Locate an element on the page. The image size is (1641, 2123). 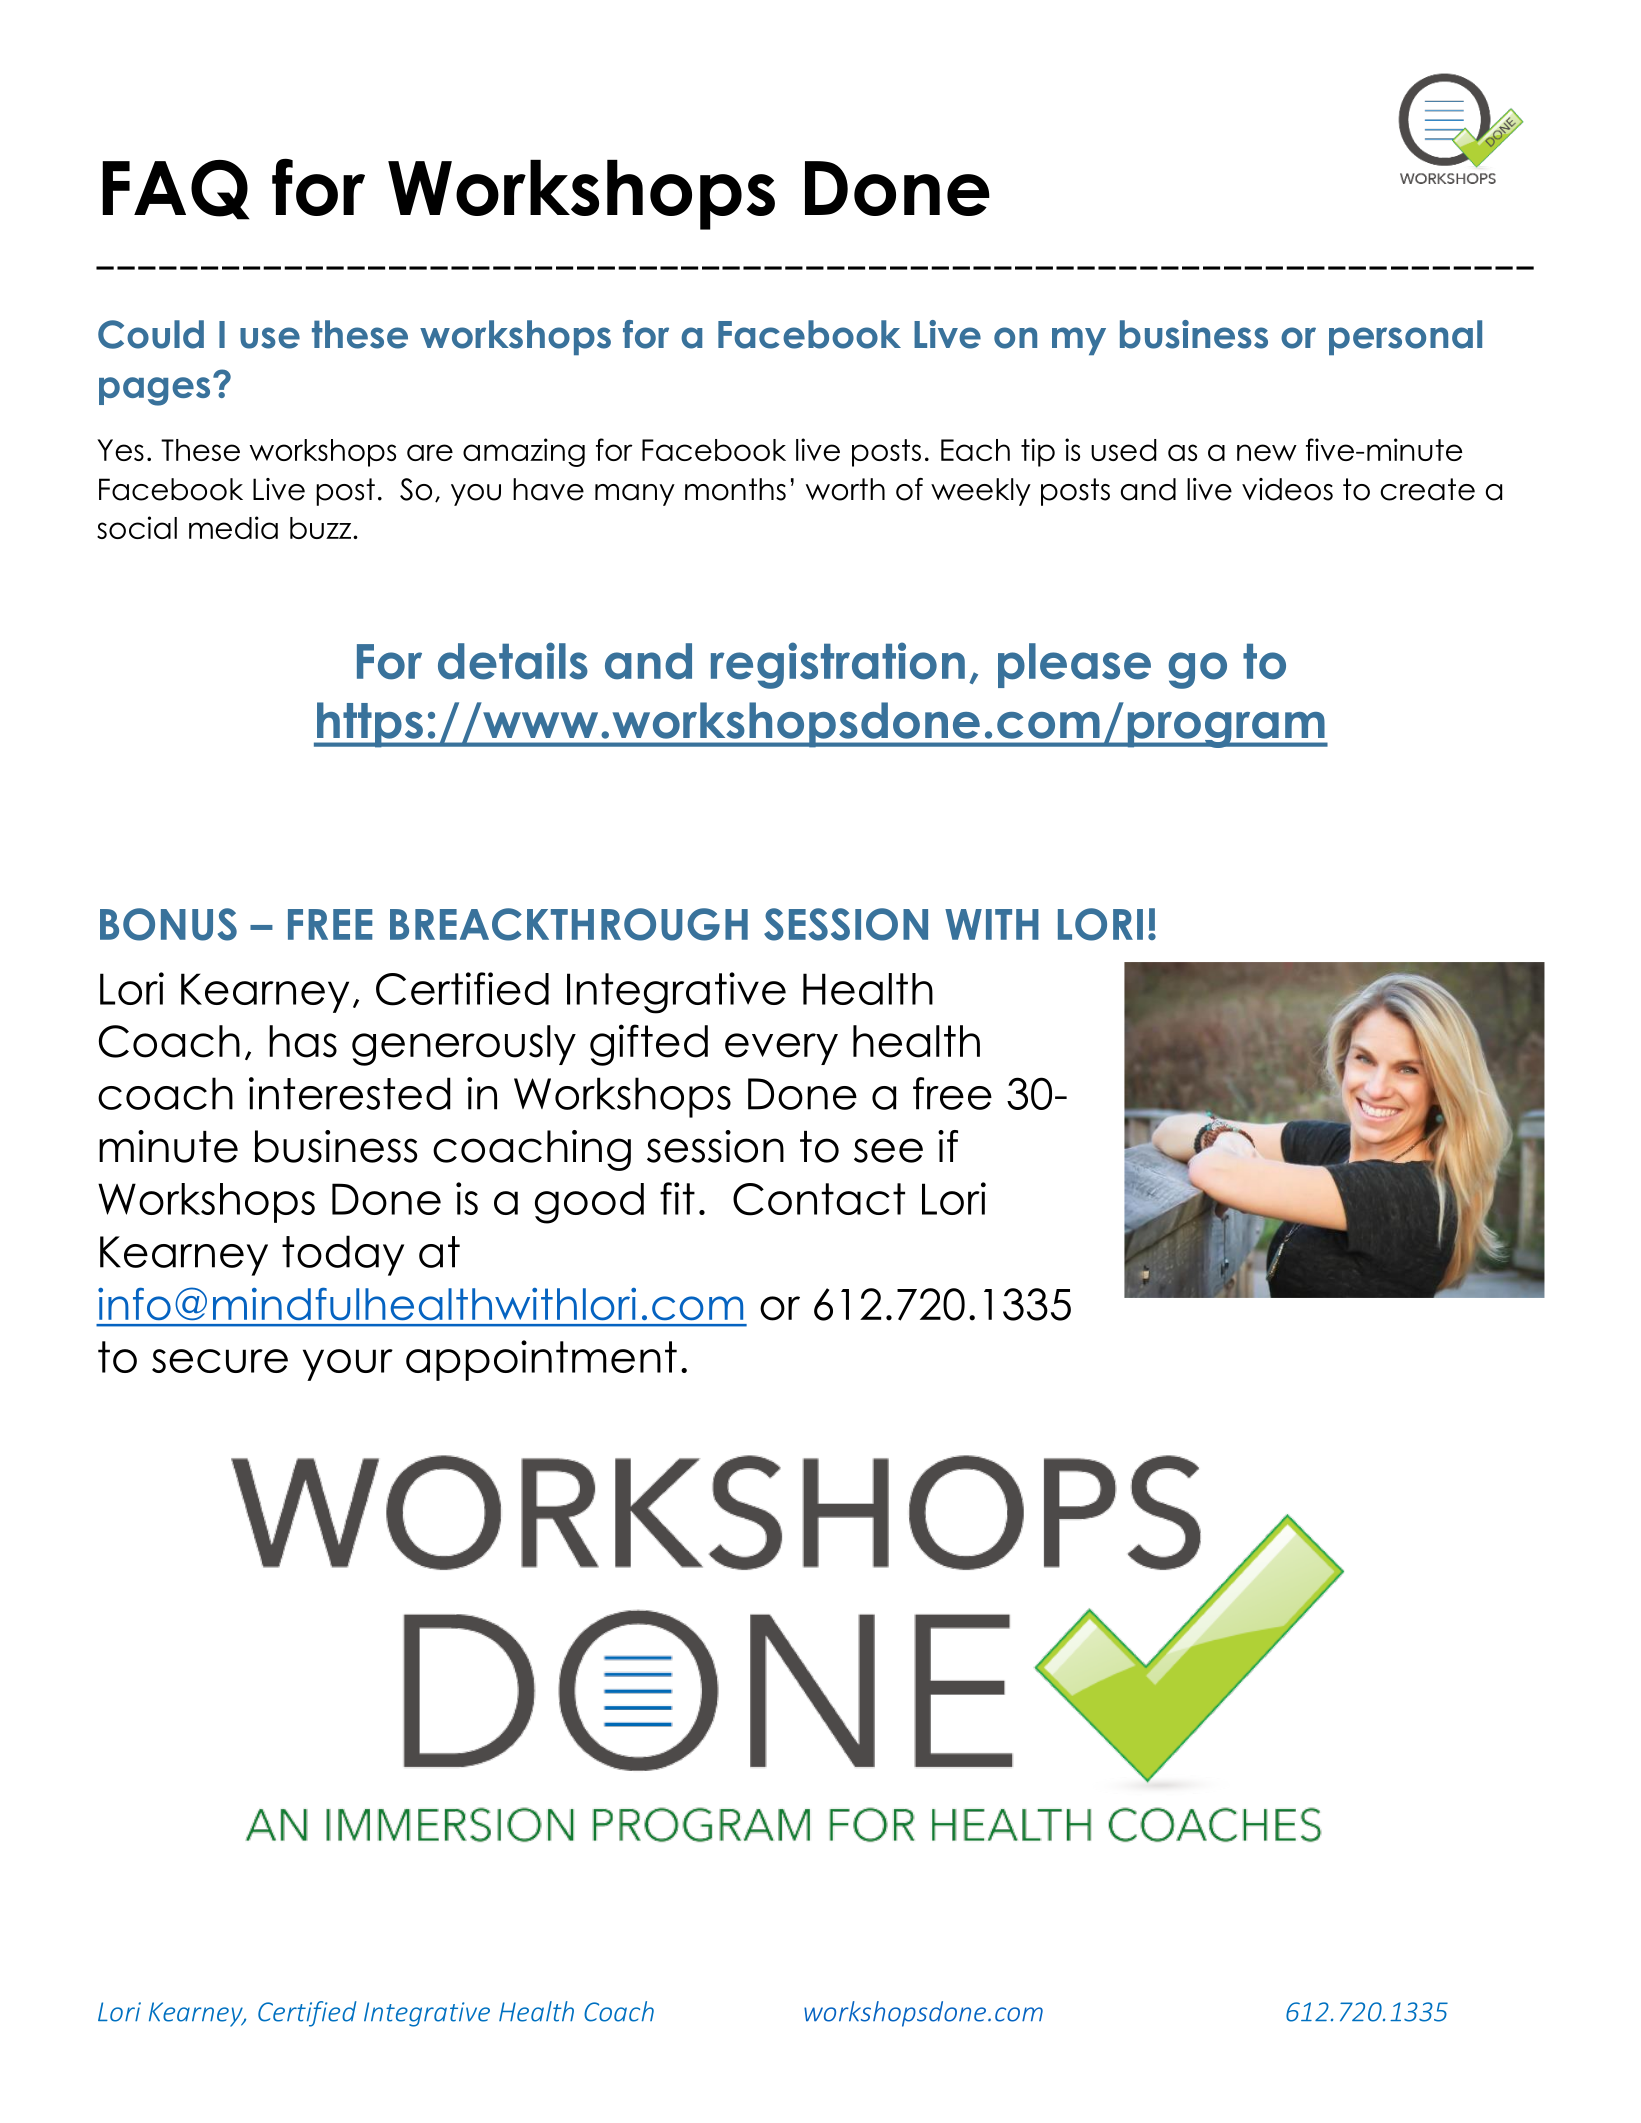
registration is located at coordinates (838, 665).
